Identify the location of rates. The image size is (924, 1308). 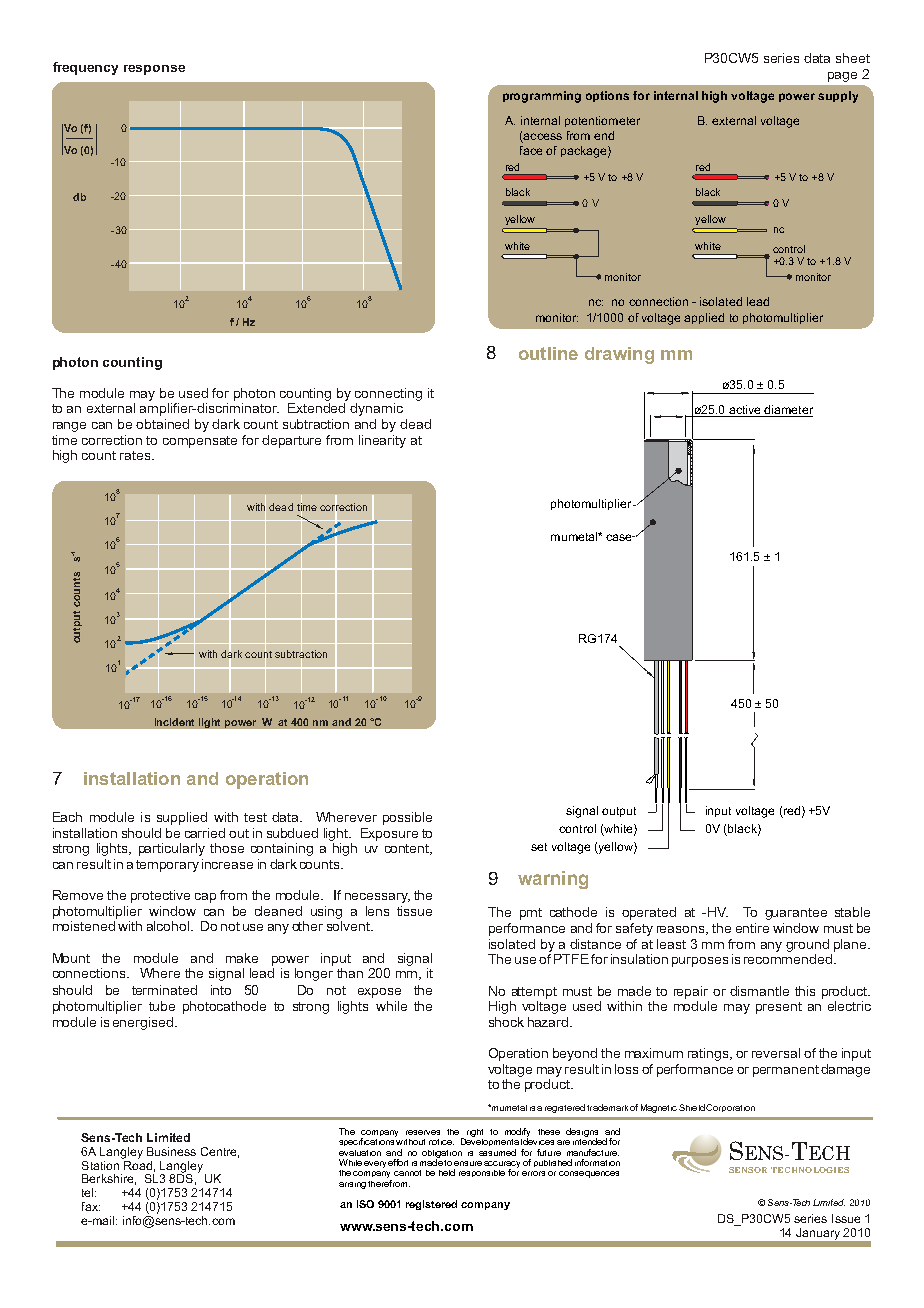
(136, 455).
